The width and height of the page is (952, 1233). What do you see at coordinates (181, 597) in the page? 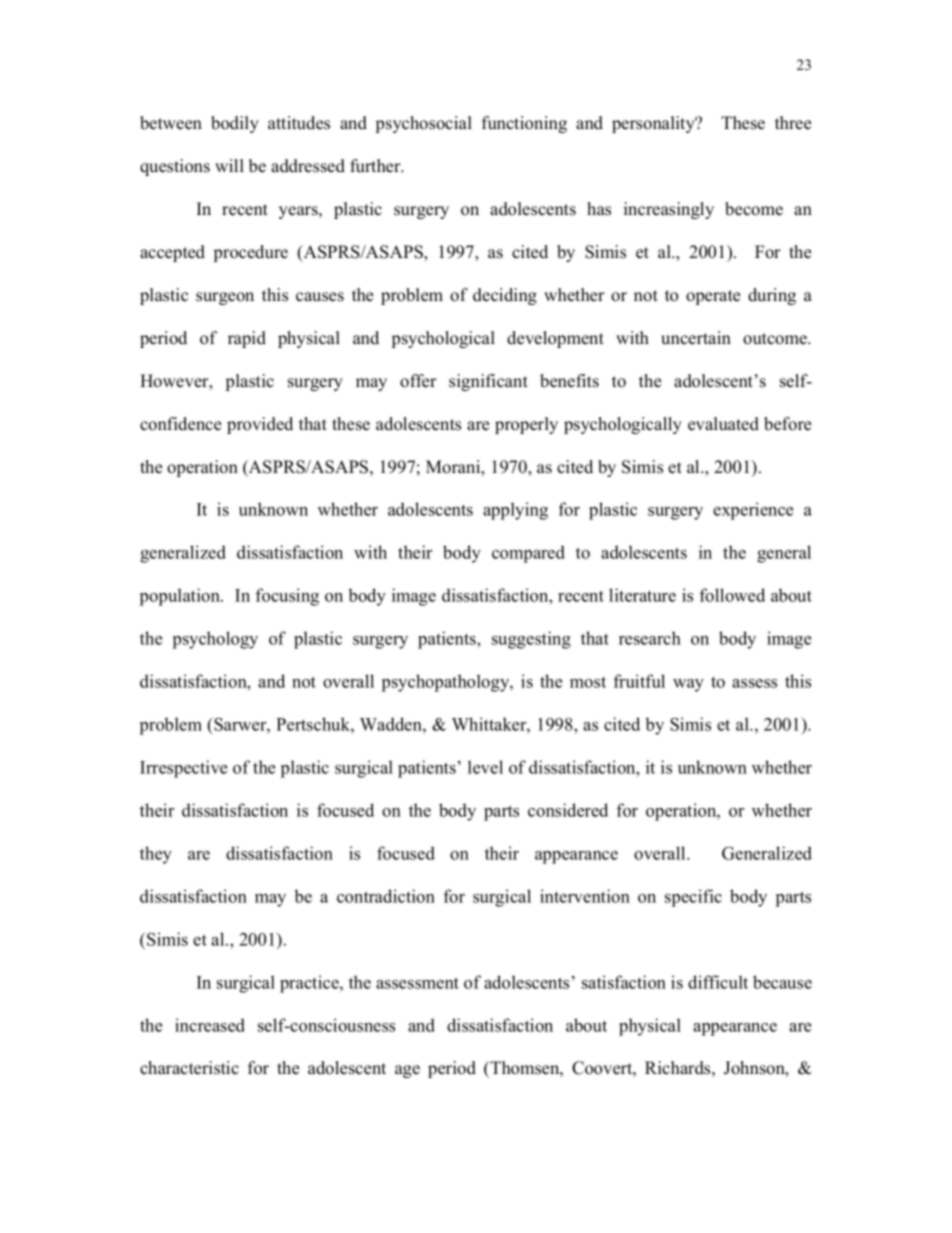
I see `population` at bounding box center [181, 597].
